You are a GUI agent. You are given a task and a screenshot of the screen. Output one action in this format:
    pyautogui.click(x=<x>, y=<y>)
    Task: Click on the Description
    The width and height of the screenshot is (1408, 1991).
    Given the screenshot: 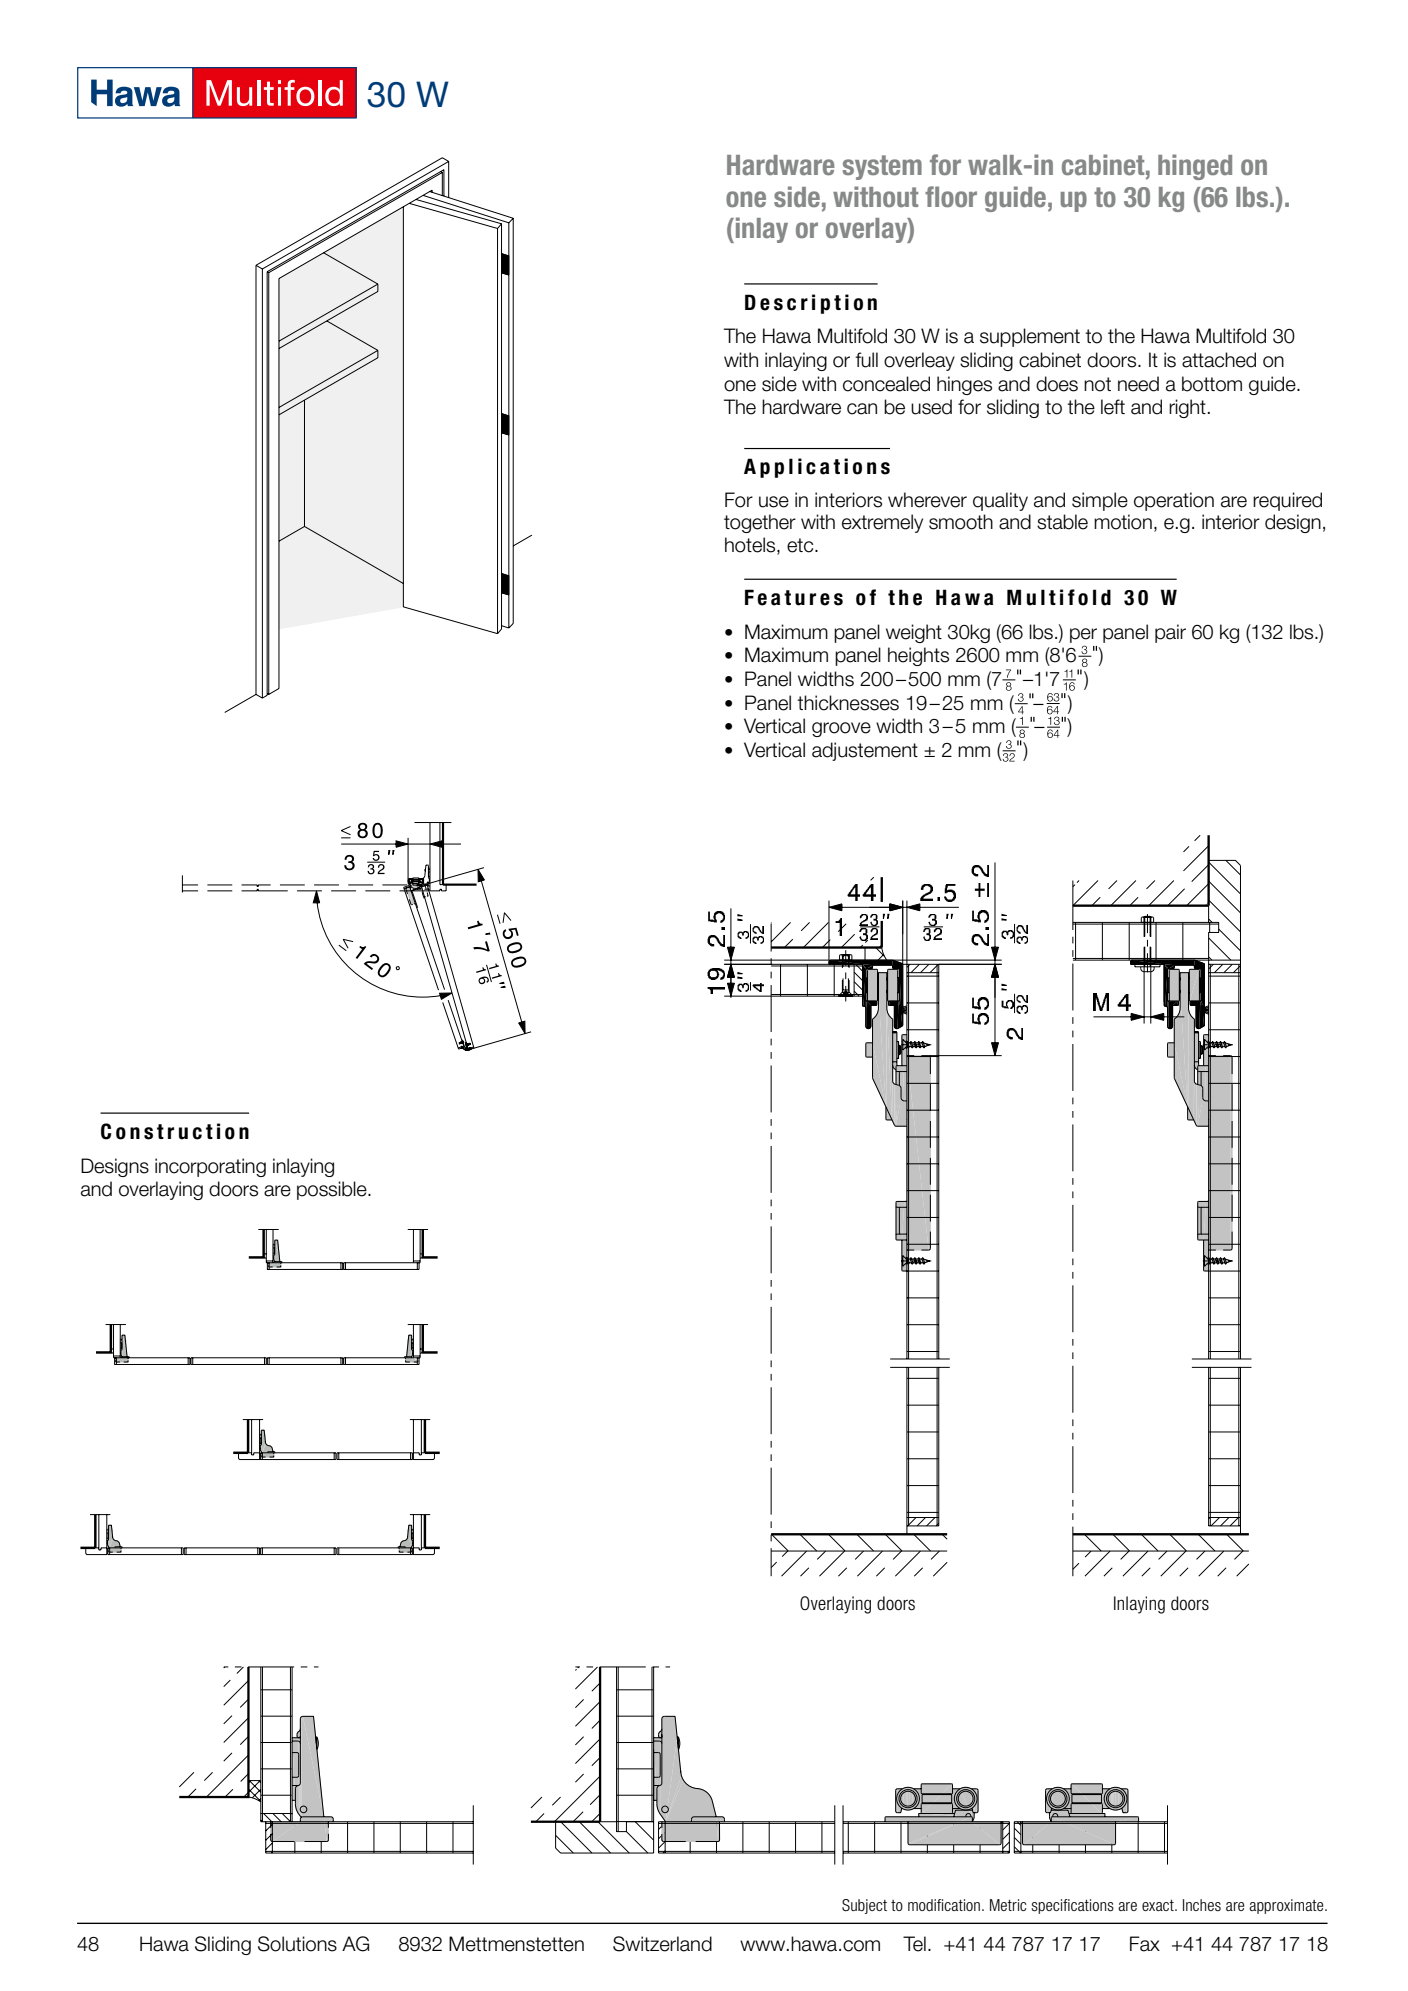 What is the action you would take?
    pyautogui.click(x=811, y=304)
